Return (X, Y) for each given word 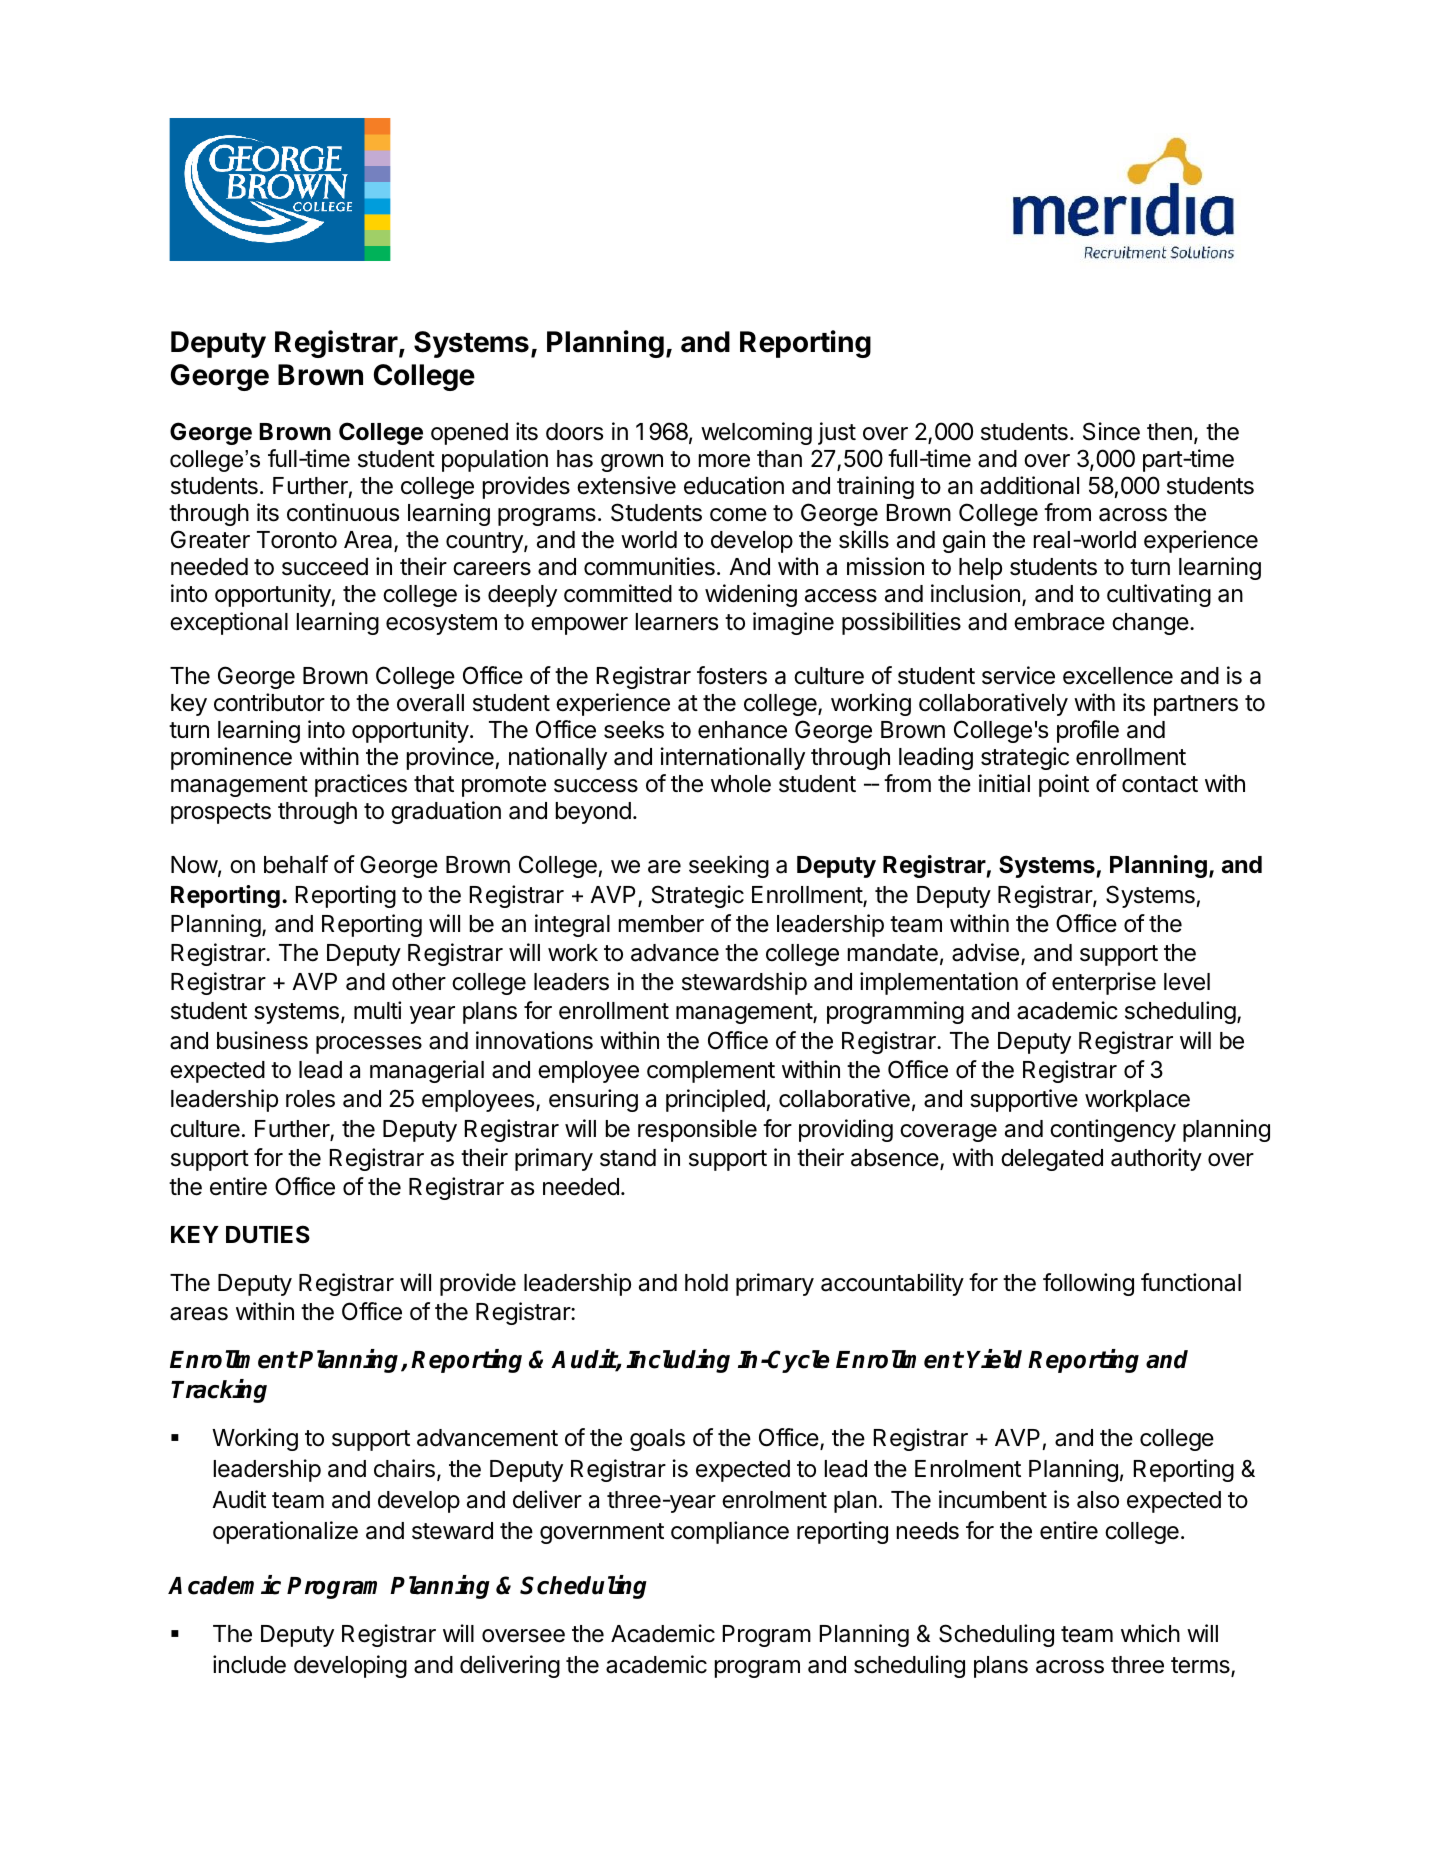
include (249, 1664)
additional (1029, 485)
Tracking (219, 1391)
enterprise (1104, 983)
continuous (343, 512)
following (1088, 1284)
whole (741, 784)
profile (1088, 731)
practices (361, 785)
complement (711, 1072)
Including (678, 1361)
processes (369, 1045)
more (724, 461)
